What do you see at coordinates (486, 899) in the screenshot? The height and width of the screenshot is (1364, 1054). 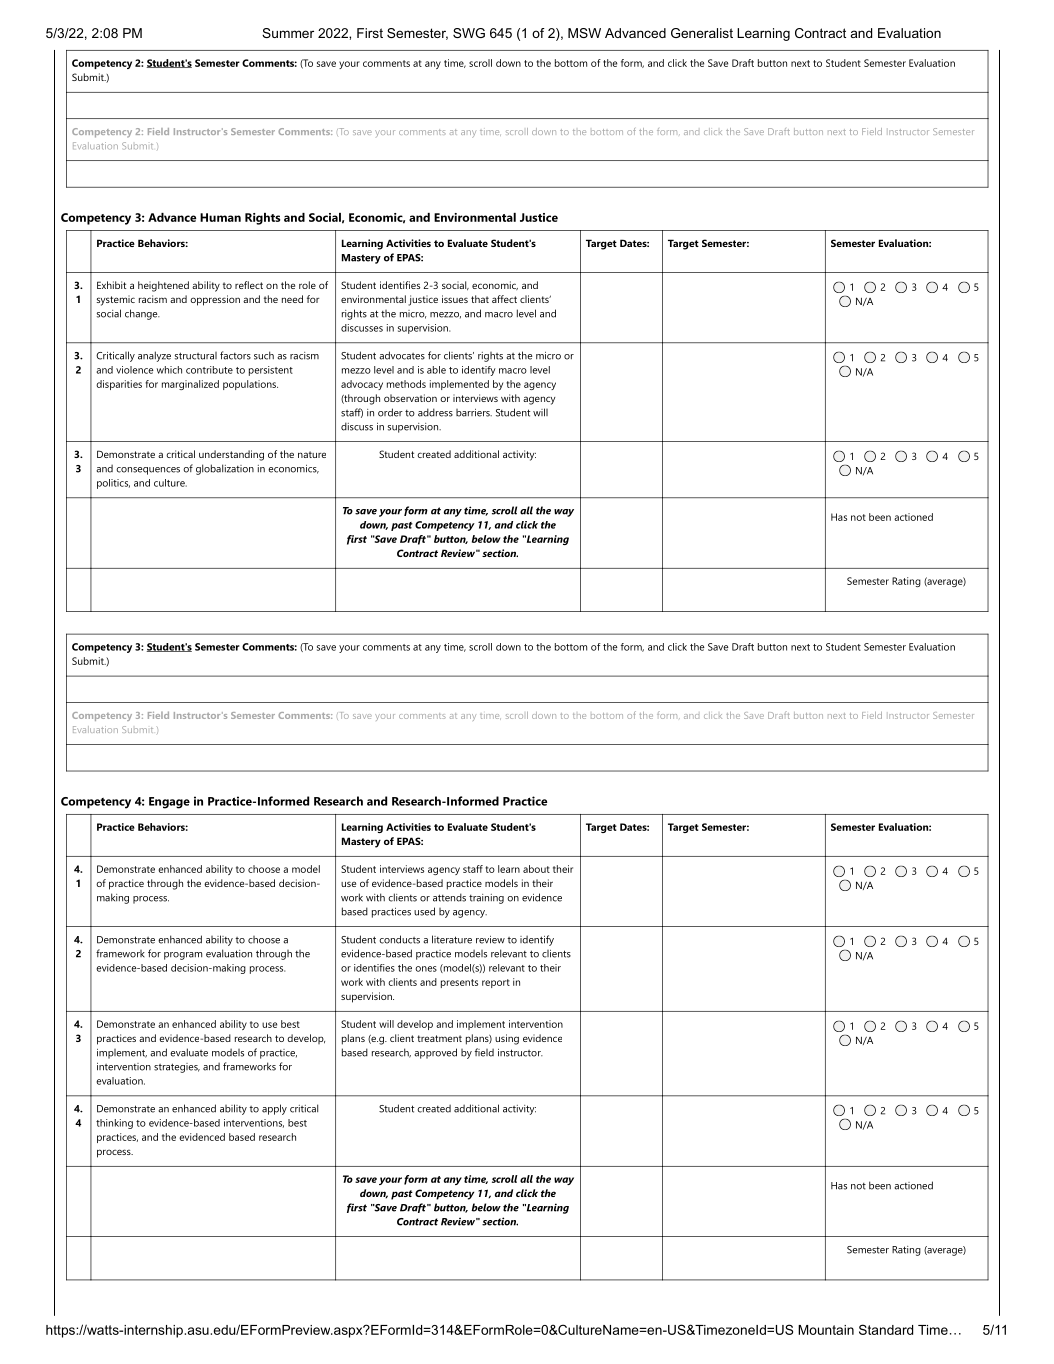 I see `training` at bounding box center [486, 899].
